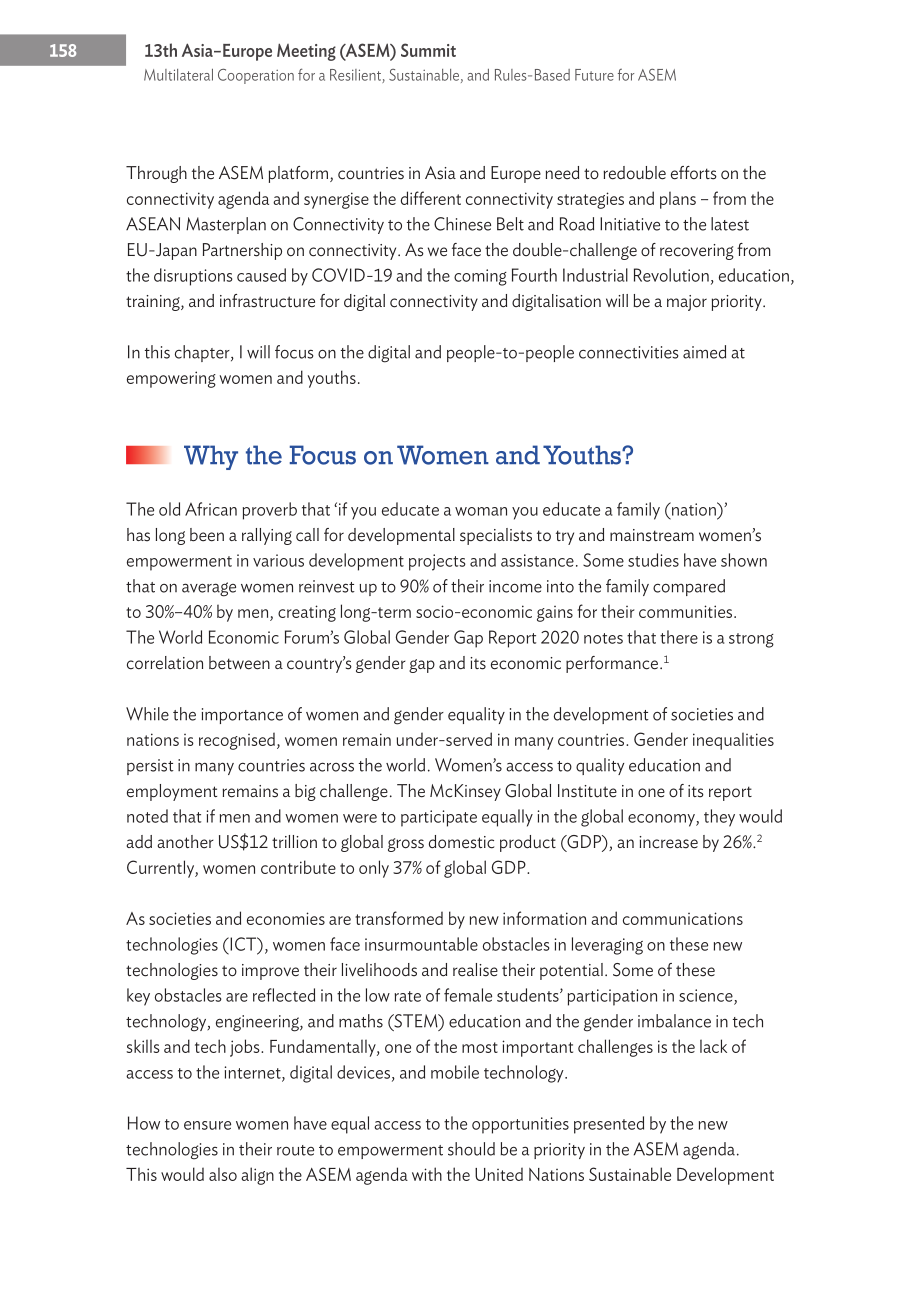  Describe the element at coordinates (609, 1125) in the image. I see `presented` at that location.
